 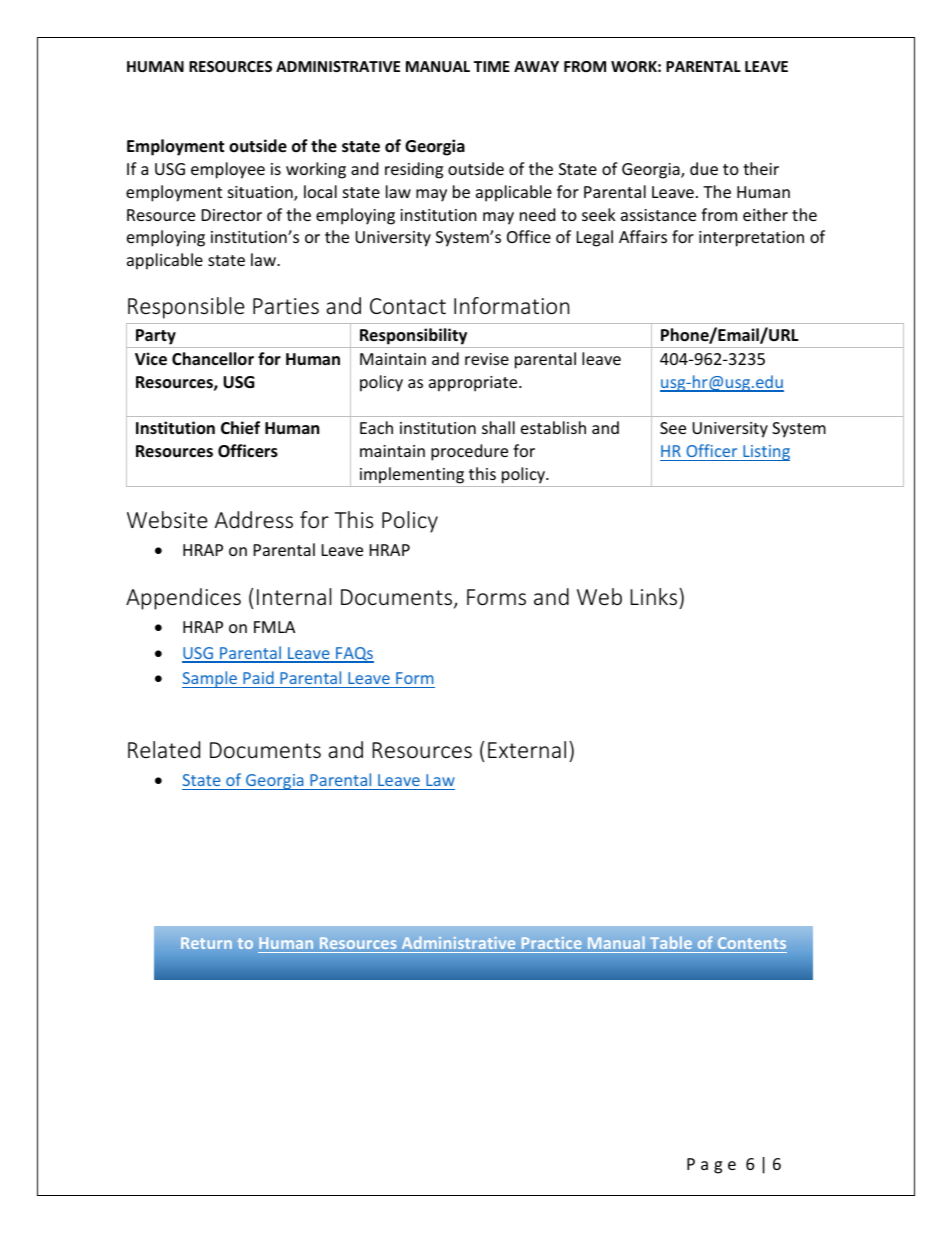 I want to click on Contact, so click(x=408, y=306).
